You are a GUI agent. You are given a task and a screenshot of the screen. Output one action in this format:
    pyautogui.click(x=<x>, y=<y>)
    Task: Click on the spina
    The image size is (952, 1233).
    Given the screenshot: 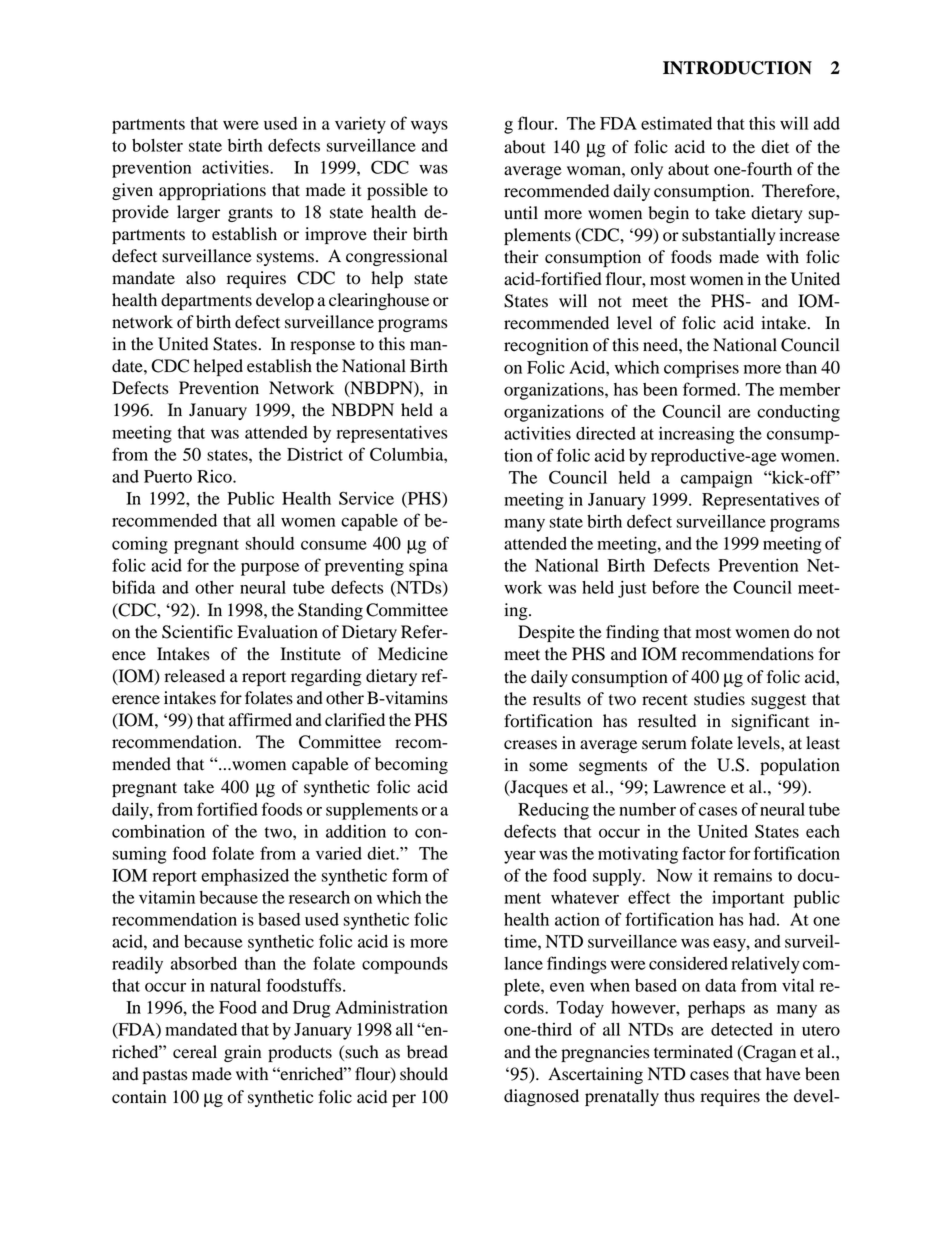 What is the action you would take?
    pyautogui.click(x=428, y=567)
